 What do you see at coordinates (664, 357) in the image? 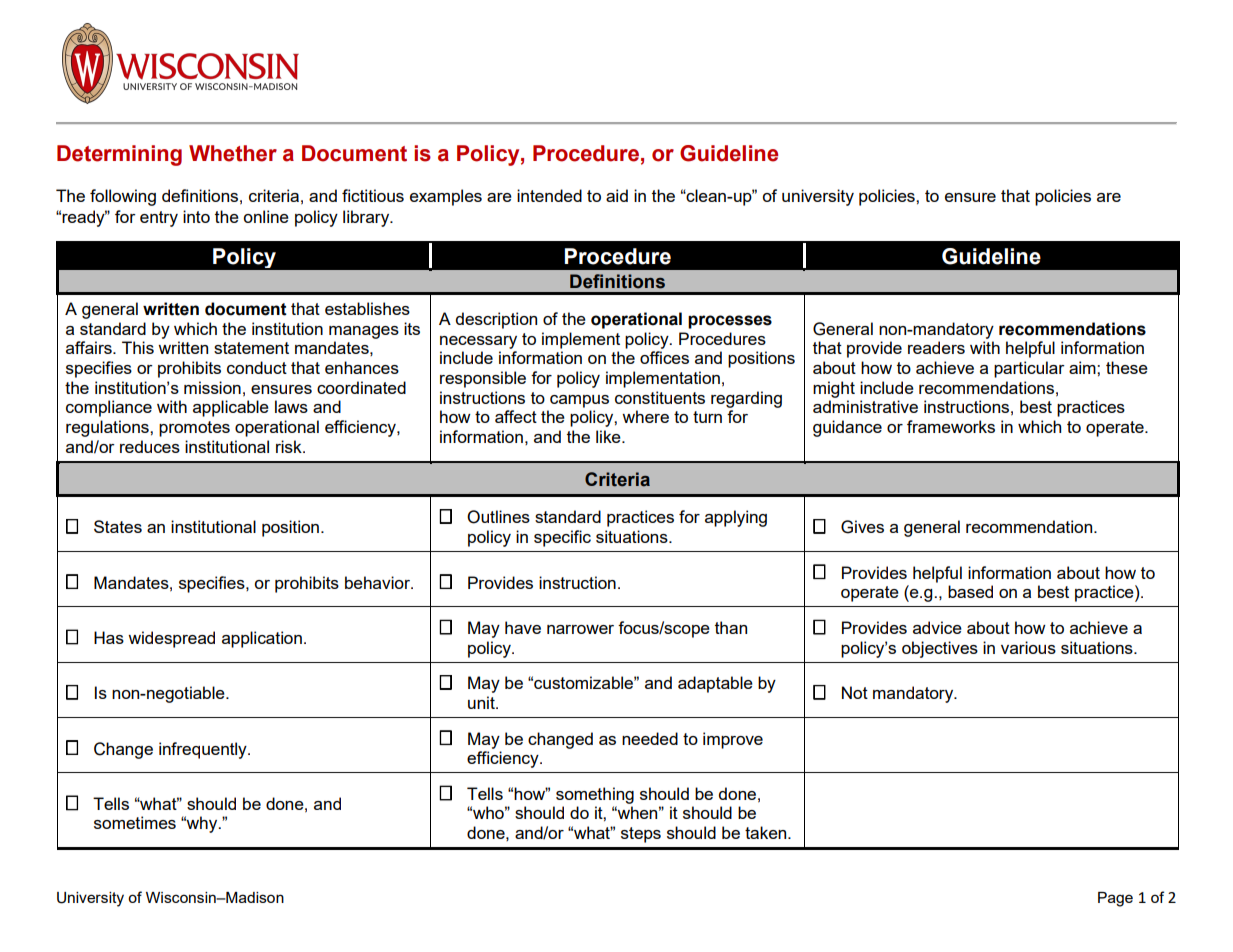
I see `offices` at bounding box center [664, 357].
